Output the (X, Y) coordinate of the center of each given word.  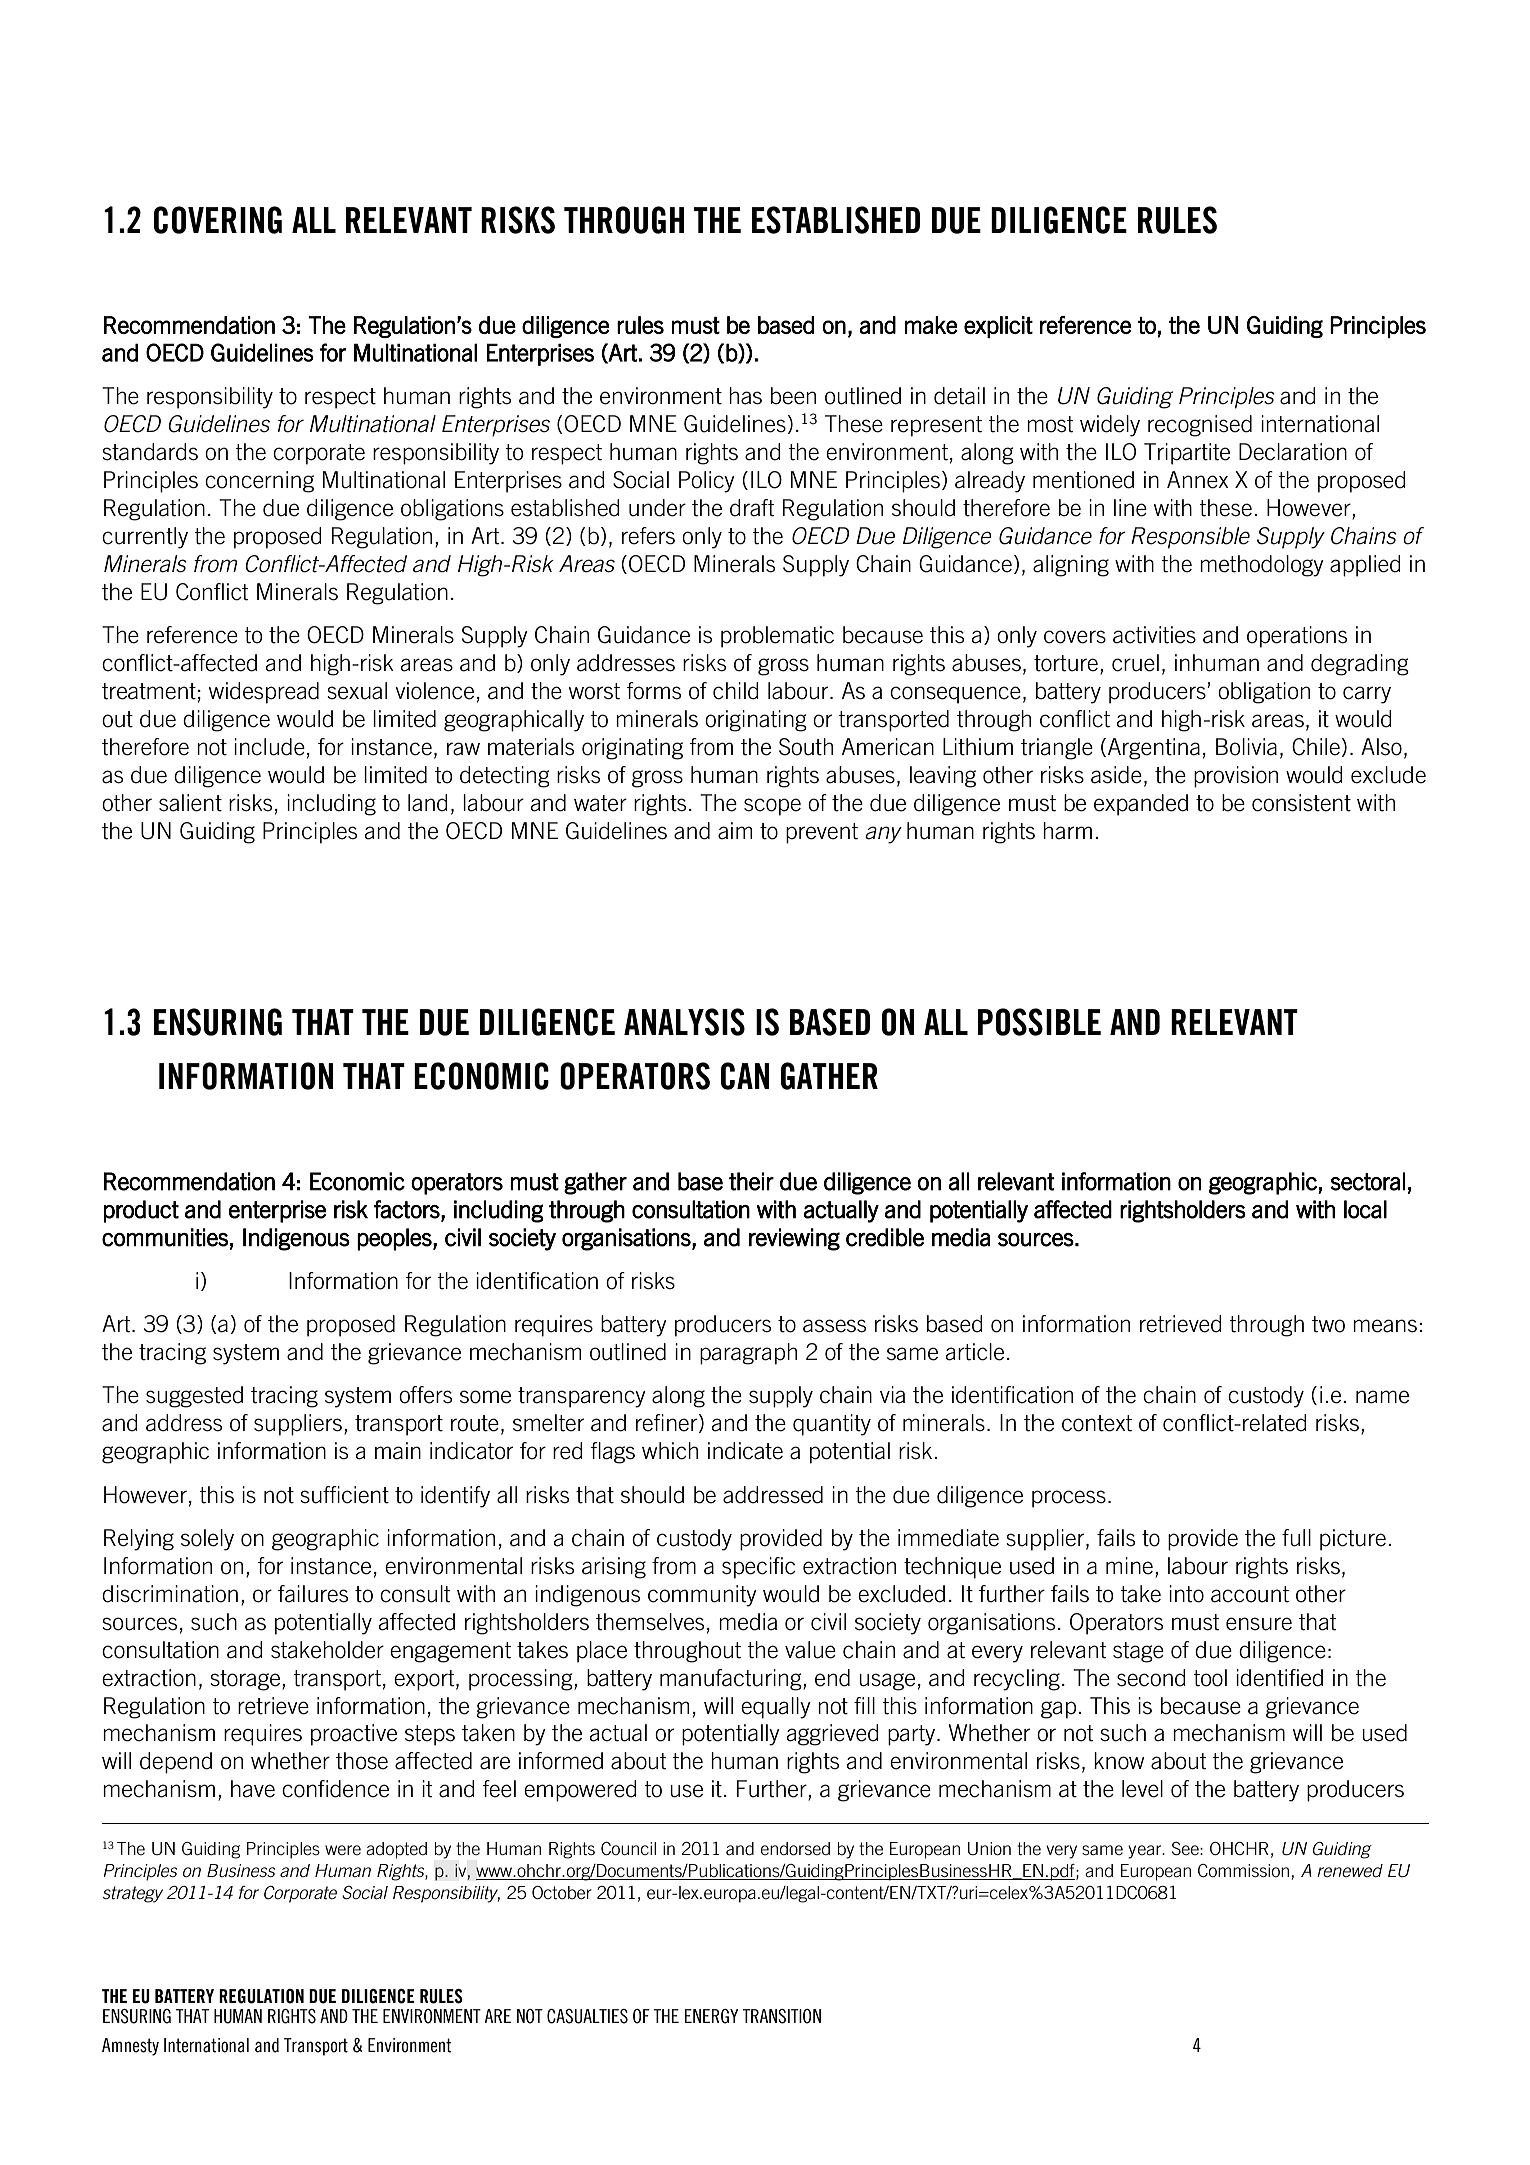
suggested (194, 1397)
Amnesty (130, 2047)
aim (735, 831)
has (745, 396)
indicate (745, 1451)
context (1097, 1423)
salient (190, 803)
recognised (1200, 426)
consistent (1301, 803)
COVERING (218, 220)
